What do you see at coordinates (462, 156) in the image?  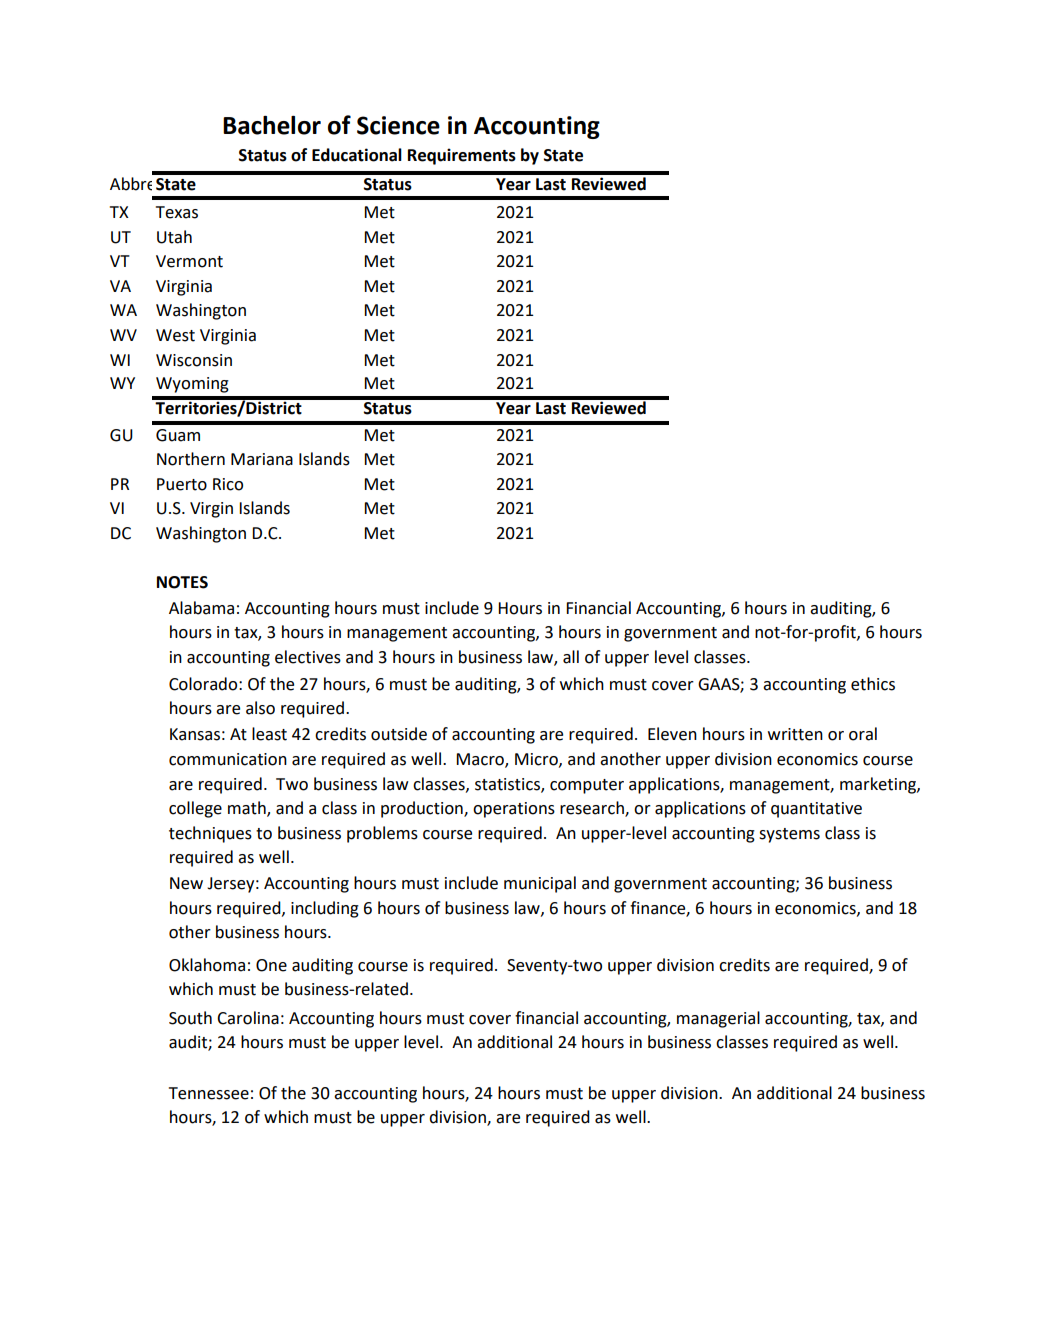 I see `Requirements` at bounding box center [462, 156].
